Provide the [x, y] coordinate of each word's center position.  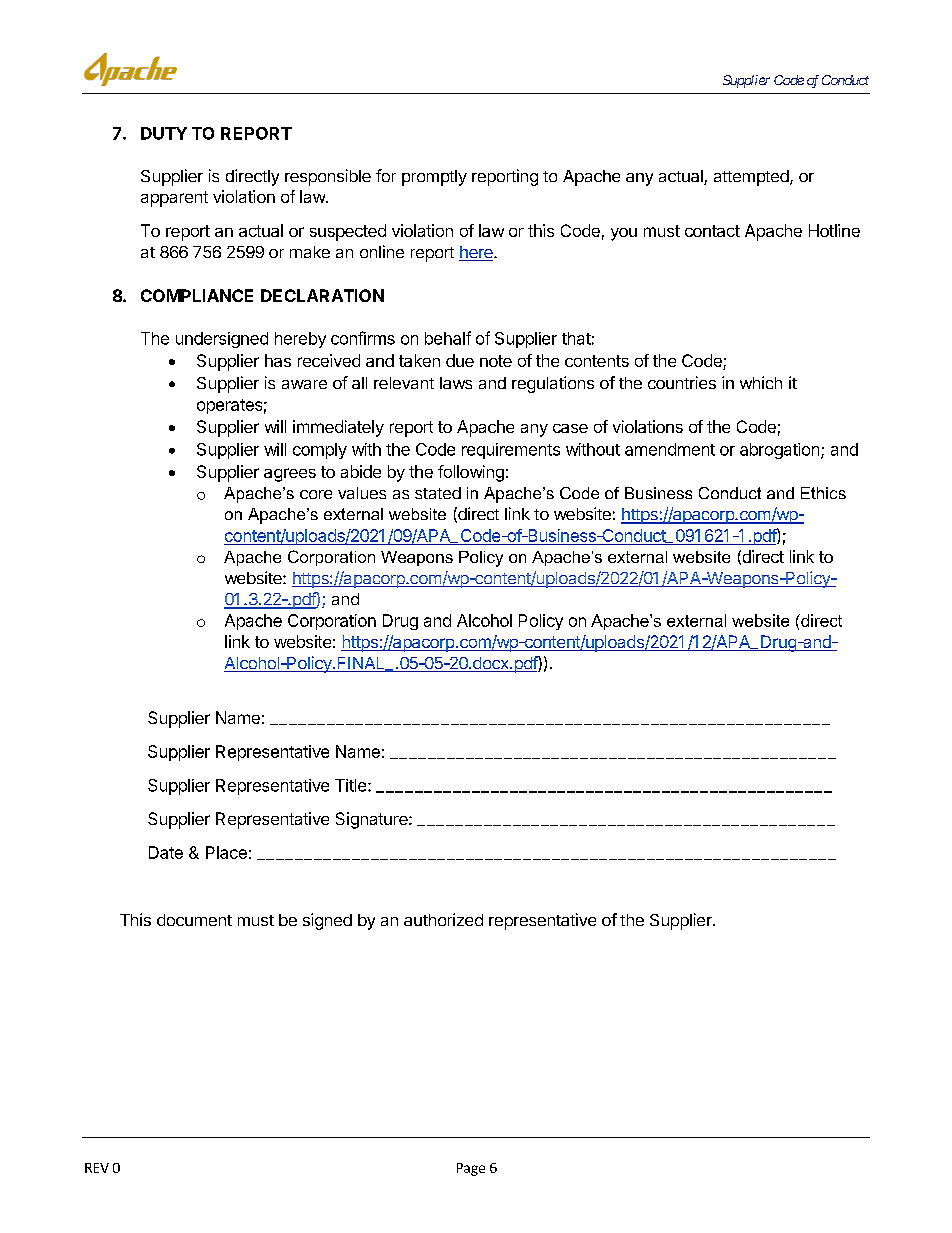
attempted [752, 178]
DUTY [164, 133]
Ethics [823, 493]
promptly [434, 178]
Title [352, 785]
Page [471, 1169]
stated [438, 493]
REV [97, 1168]
